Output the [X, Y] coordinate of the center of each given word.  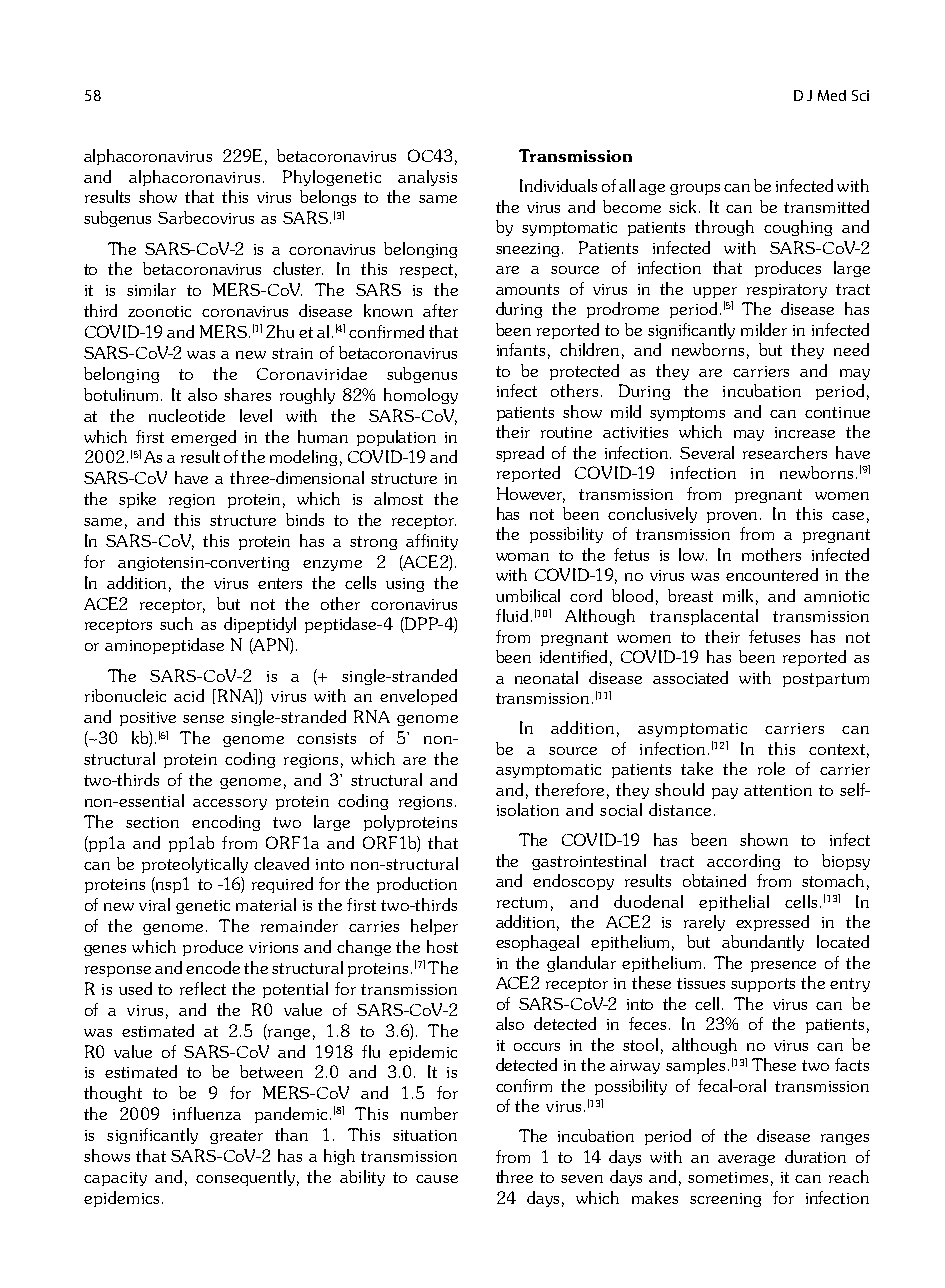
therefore [569, 789]
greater [236, 1137]
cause [437, 1179]
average [746, 1160]
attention [778, 790]
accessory [230, 804]
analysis [427, 178]
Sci [860, 95]
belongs [328, 198]
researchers [785, 452]
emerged [203, 438]
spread [520, 454]
